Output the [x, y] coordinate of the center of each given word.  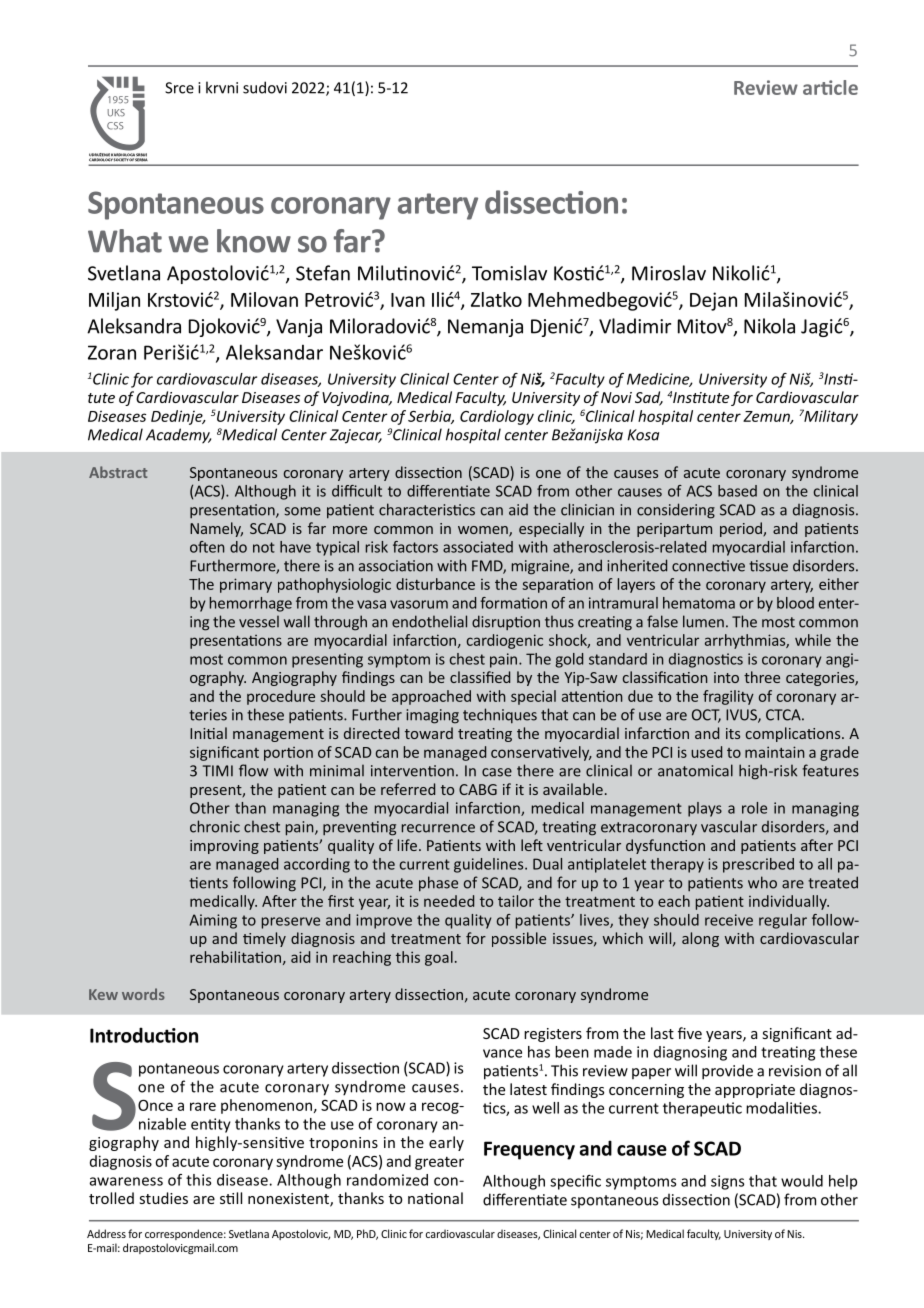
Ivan [408, 300]
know [254, 241]
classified [480, 677]
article [830, 87]
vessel [259, 621]
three [762, 677]
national [435, 1198]
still [231, 1198]
